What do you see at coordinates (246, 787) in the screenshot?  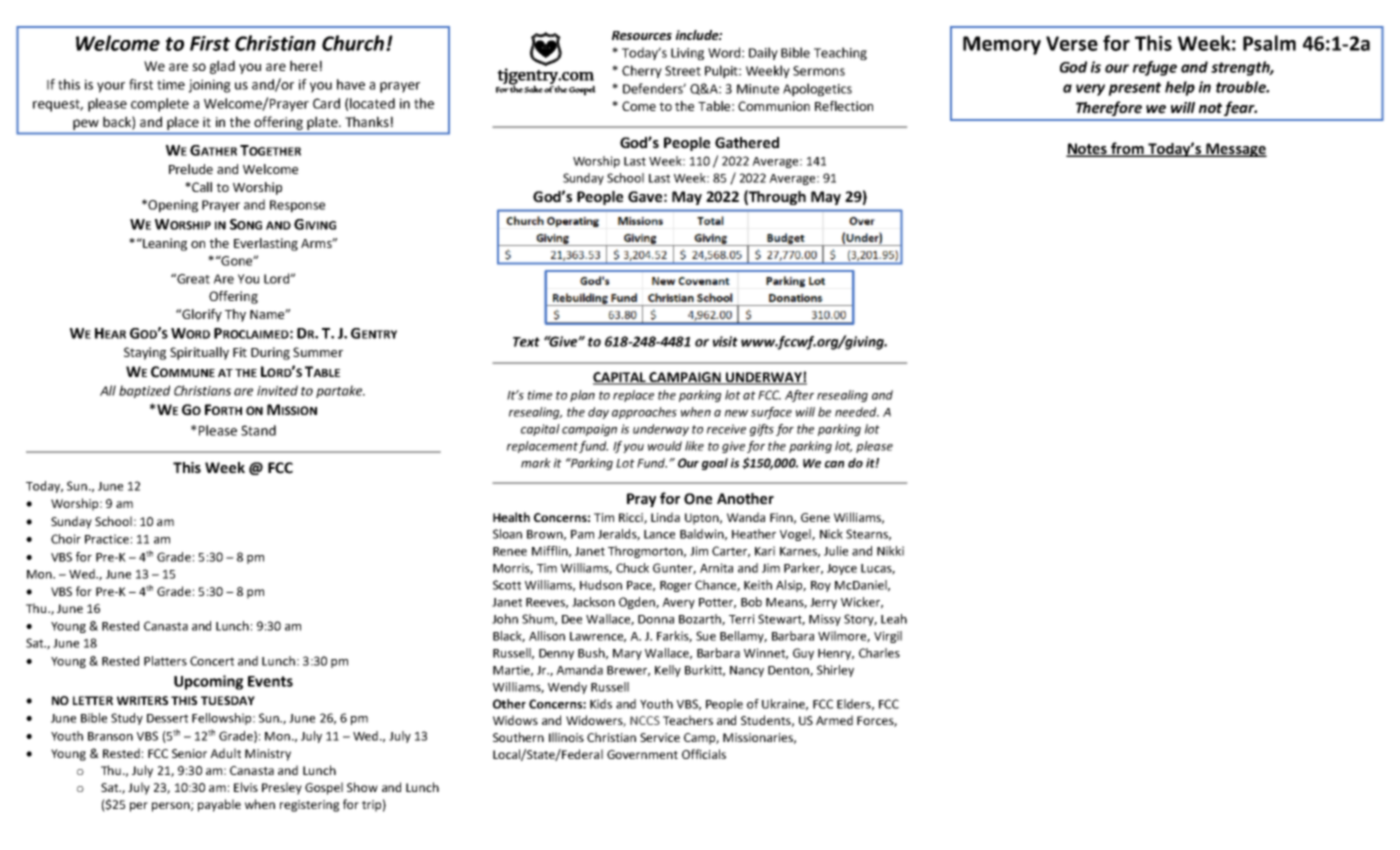 I see `Elvis` at bounding box center [246, 787].
